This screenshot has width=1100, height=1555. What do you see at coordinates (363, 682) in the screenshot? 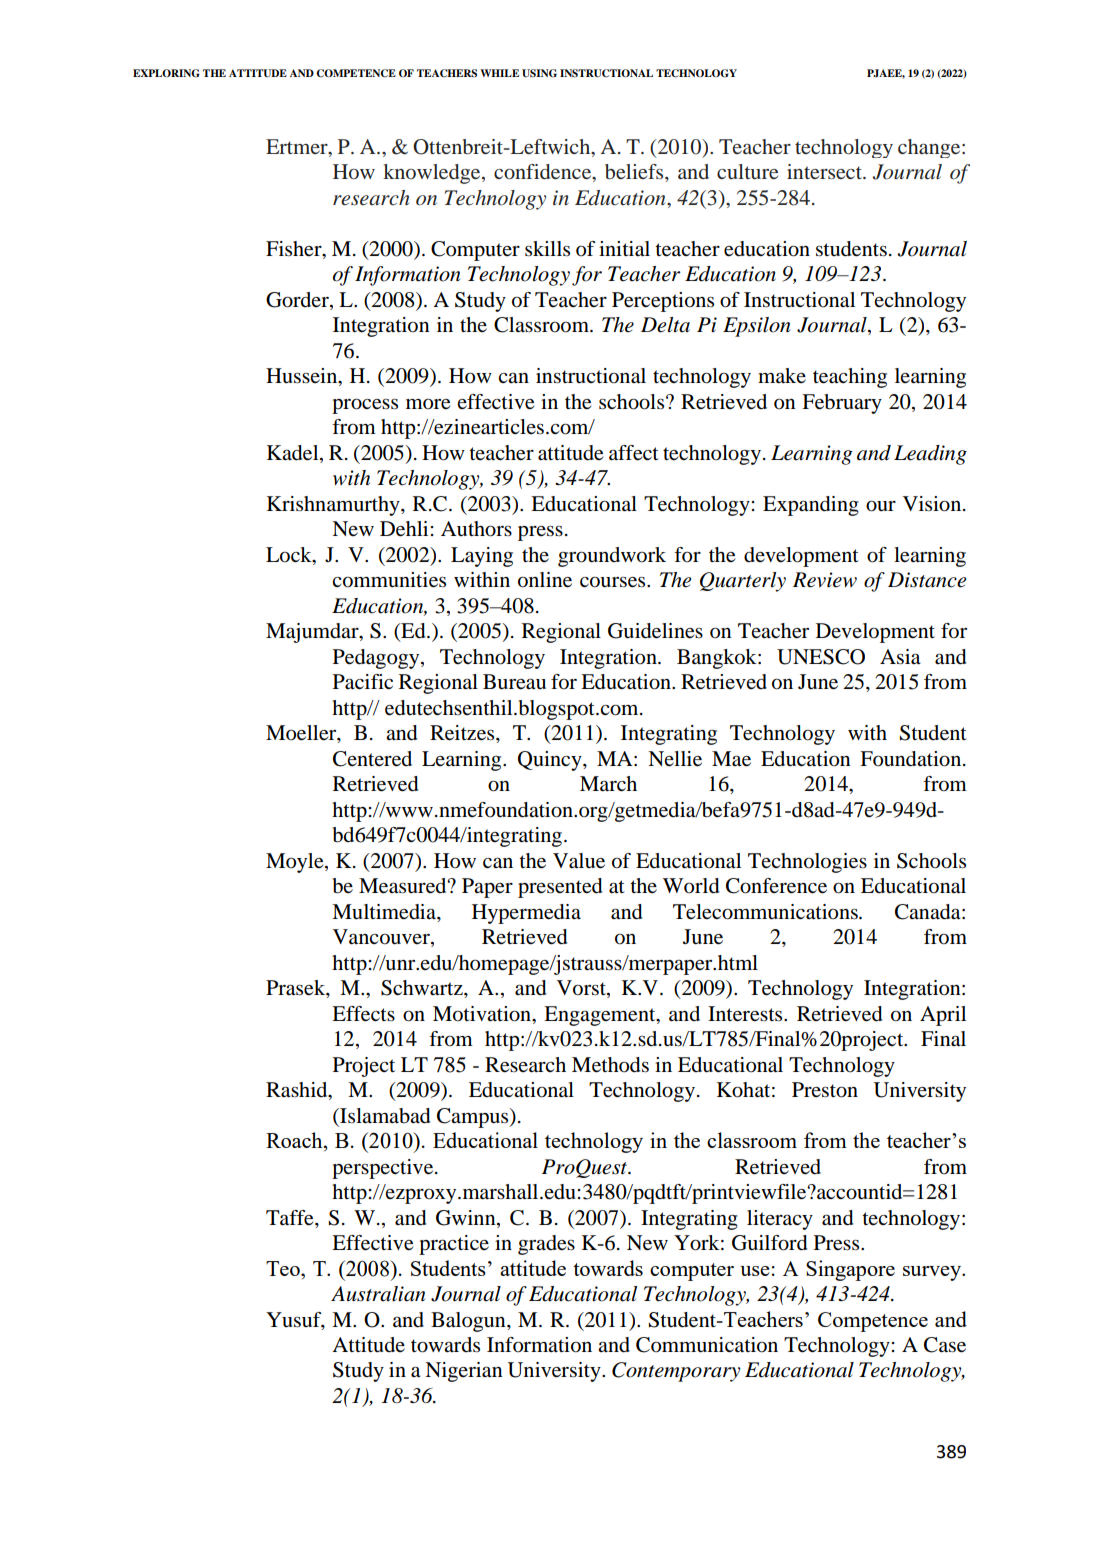
I see `Pacific` at bounding box center [363, 682].
